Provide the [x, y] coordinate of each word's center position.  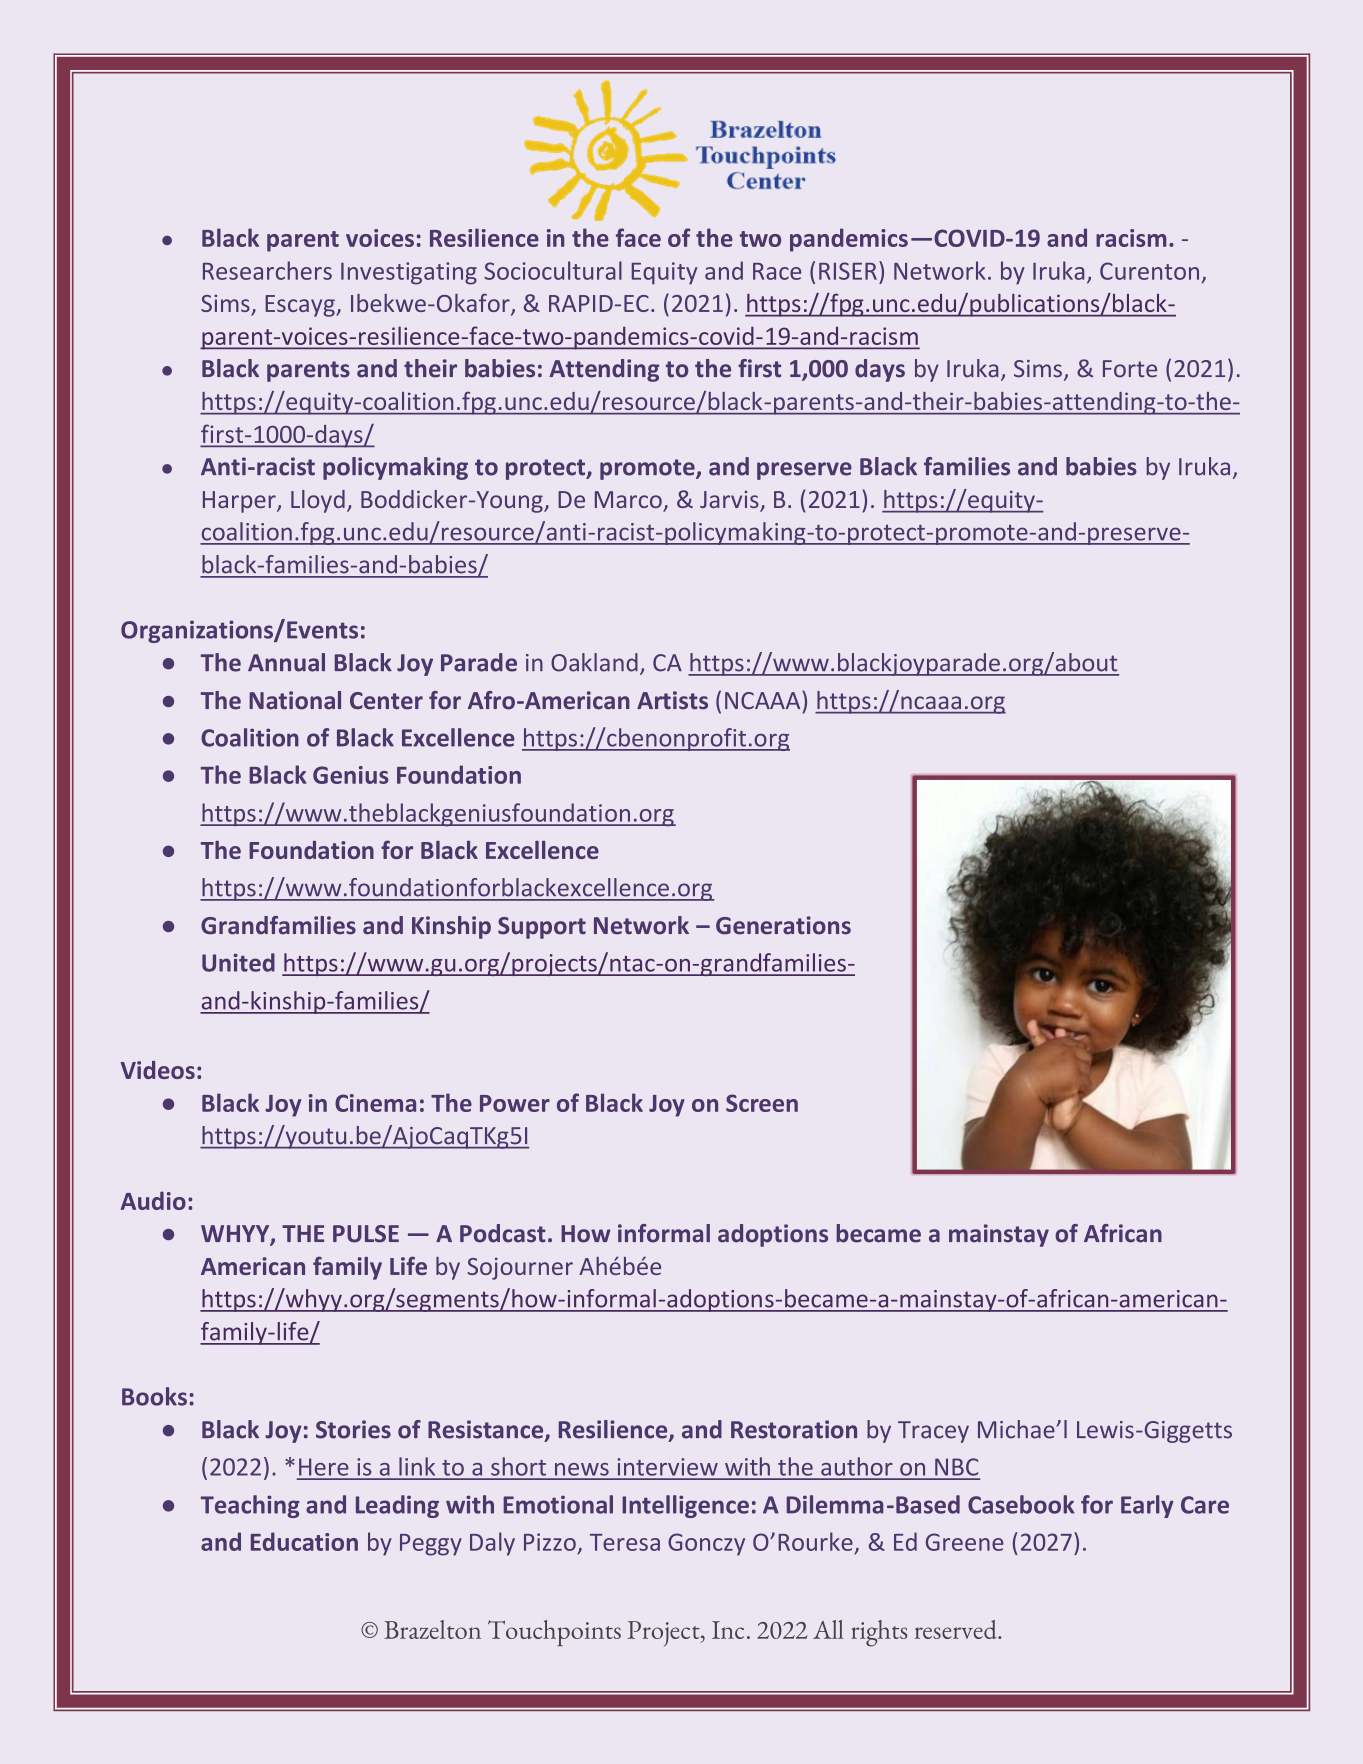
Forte [1130, 369]
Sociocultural [553, 270]
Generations [783, 925]
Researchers [267, 270]
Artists [672, 700]
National [295, 700]
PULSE [366, 1234]
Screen [762, 1103]
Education [304, 1541]
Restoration [794, 1429]
